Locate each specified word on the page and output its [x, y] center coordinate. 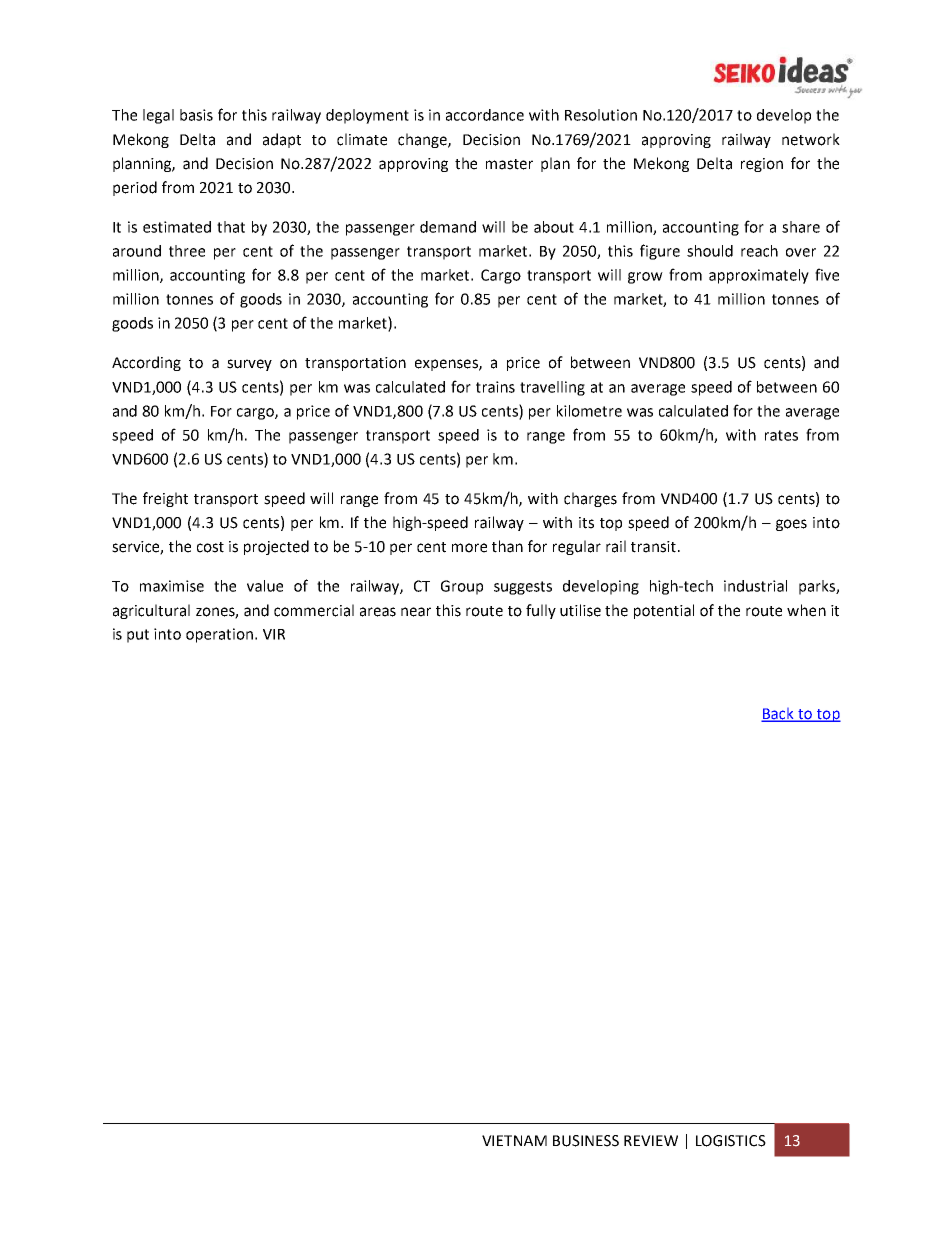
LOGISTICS [731, 1141]
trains [495, 387]
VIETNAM [514, 1140]
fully [541, 611]
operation [219, 635]
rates [781, 435]
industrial [755, 586]
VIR [274, 634]
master [509, 164]
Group [462, 587]
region [762, 165]
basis [196, 115]
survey [249, 365]
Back [778, 715]
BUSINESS [586, 1141]
